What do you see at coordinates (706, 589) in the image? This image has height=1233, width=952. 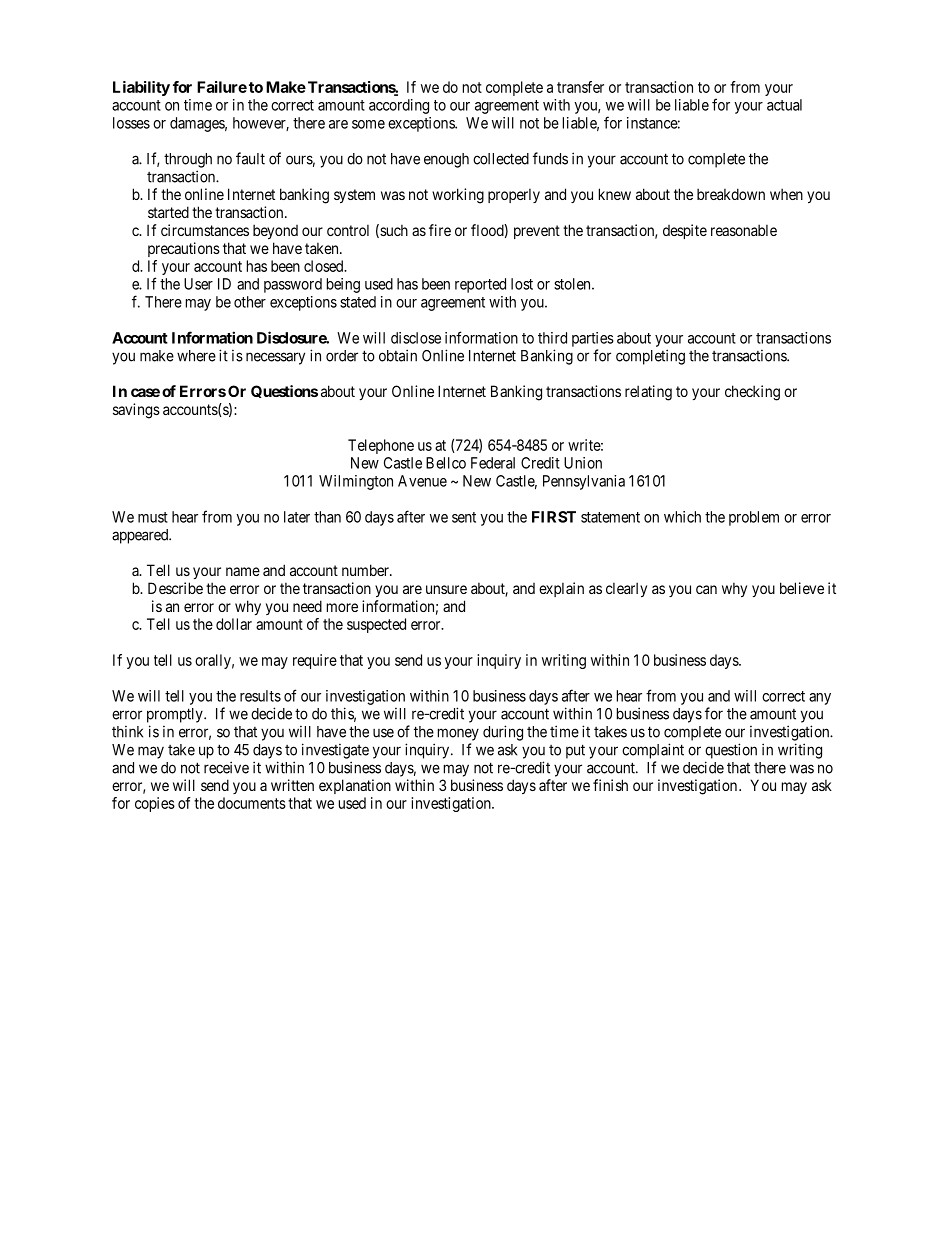 I see `can` at bounding box center [706, 589].
